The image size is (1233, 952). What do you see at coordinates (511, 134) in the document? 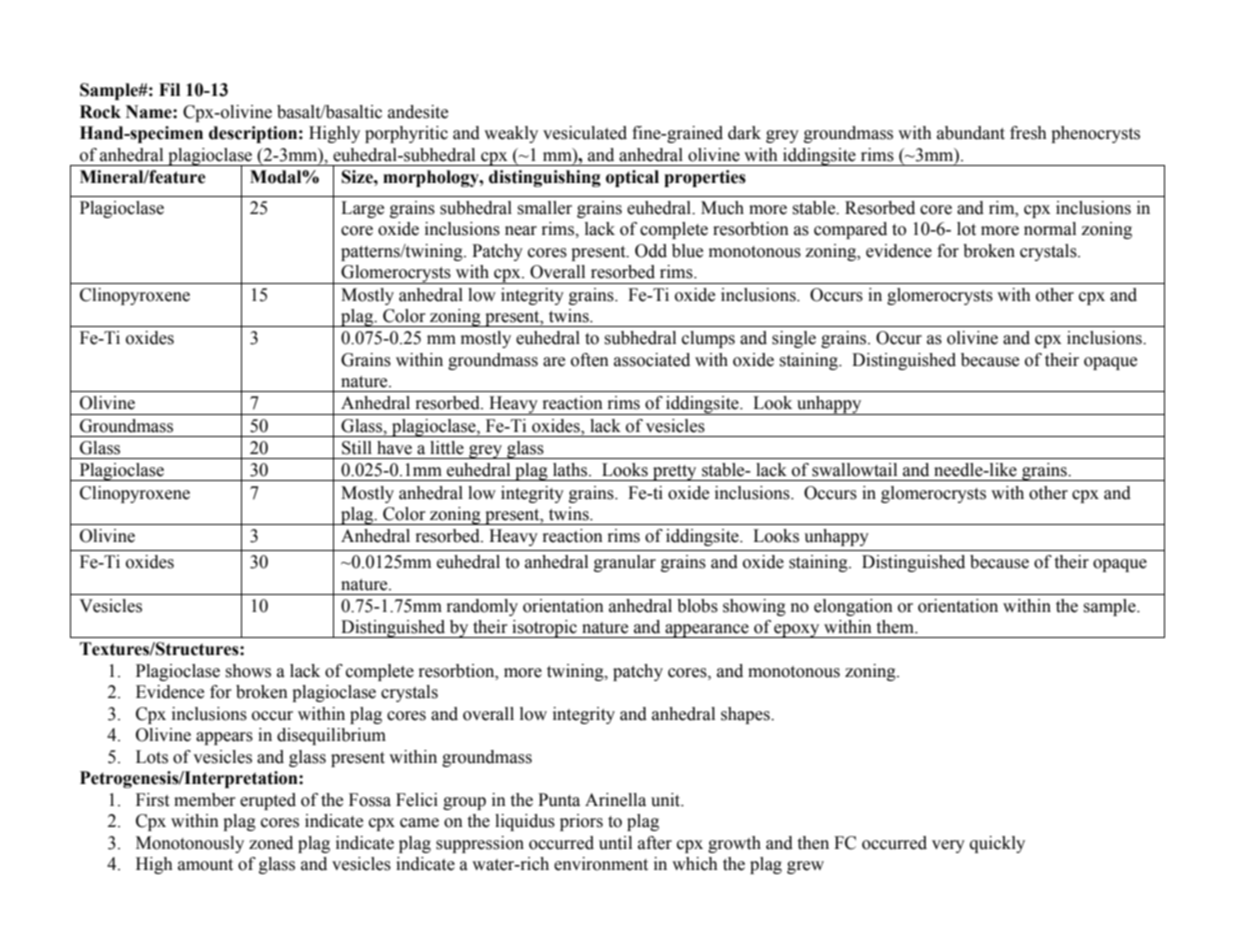
I see `weakly` at bounding box center [511, 134].
